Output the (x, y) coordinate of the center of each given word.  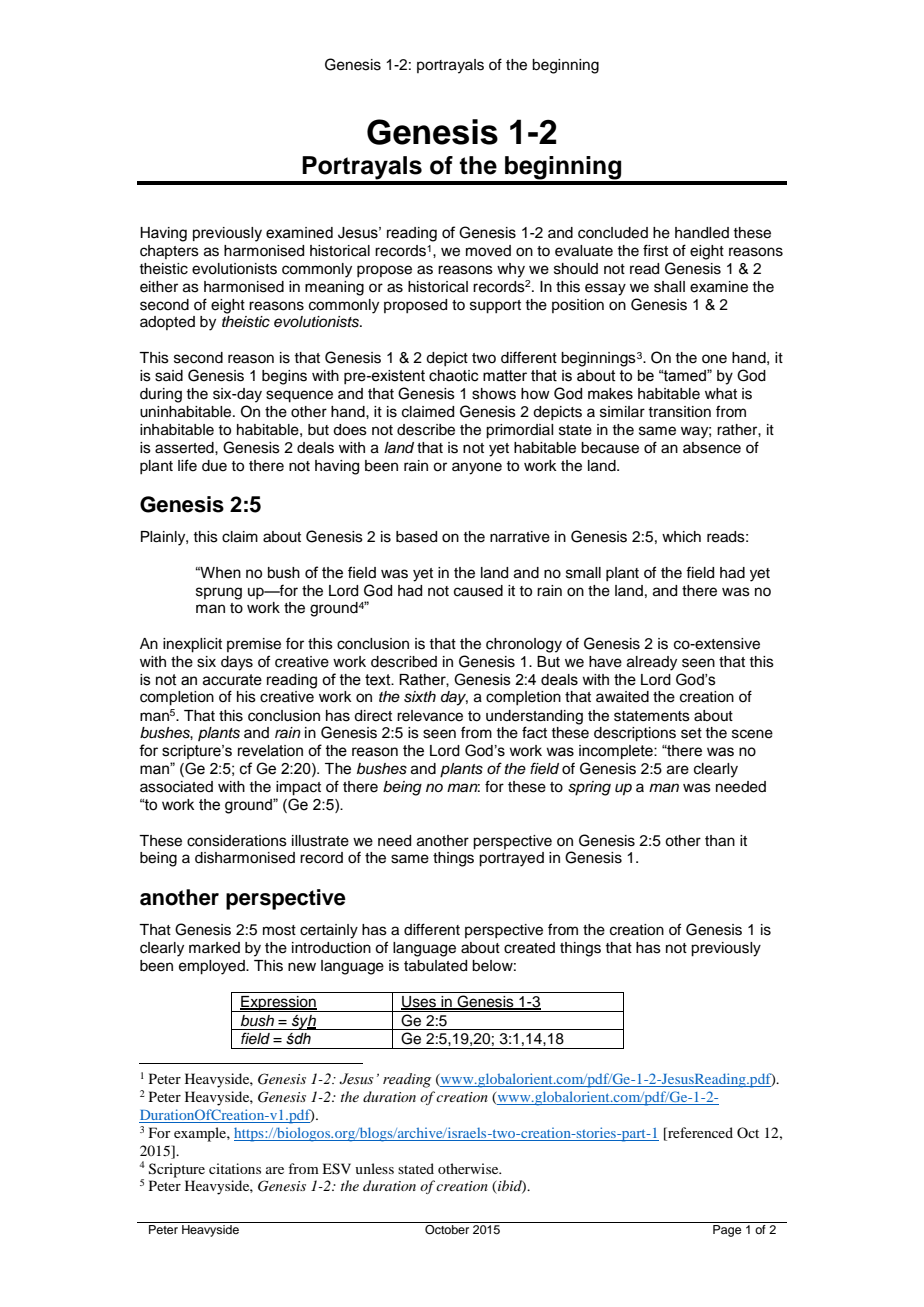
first (655, 250)
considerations (237, 841)
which (681, 537)
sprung (219, 593)
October (447, 1228)
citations (235, 1168)
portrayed (511, 859)
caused (478, 591)
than (720, 841)
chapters (169, 252)
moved (488, 251)
